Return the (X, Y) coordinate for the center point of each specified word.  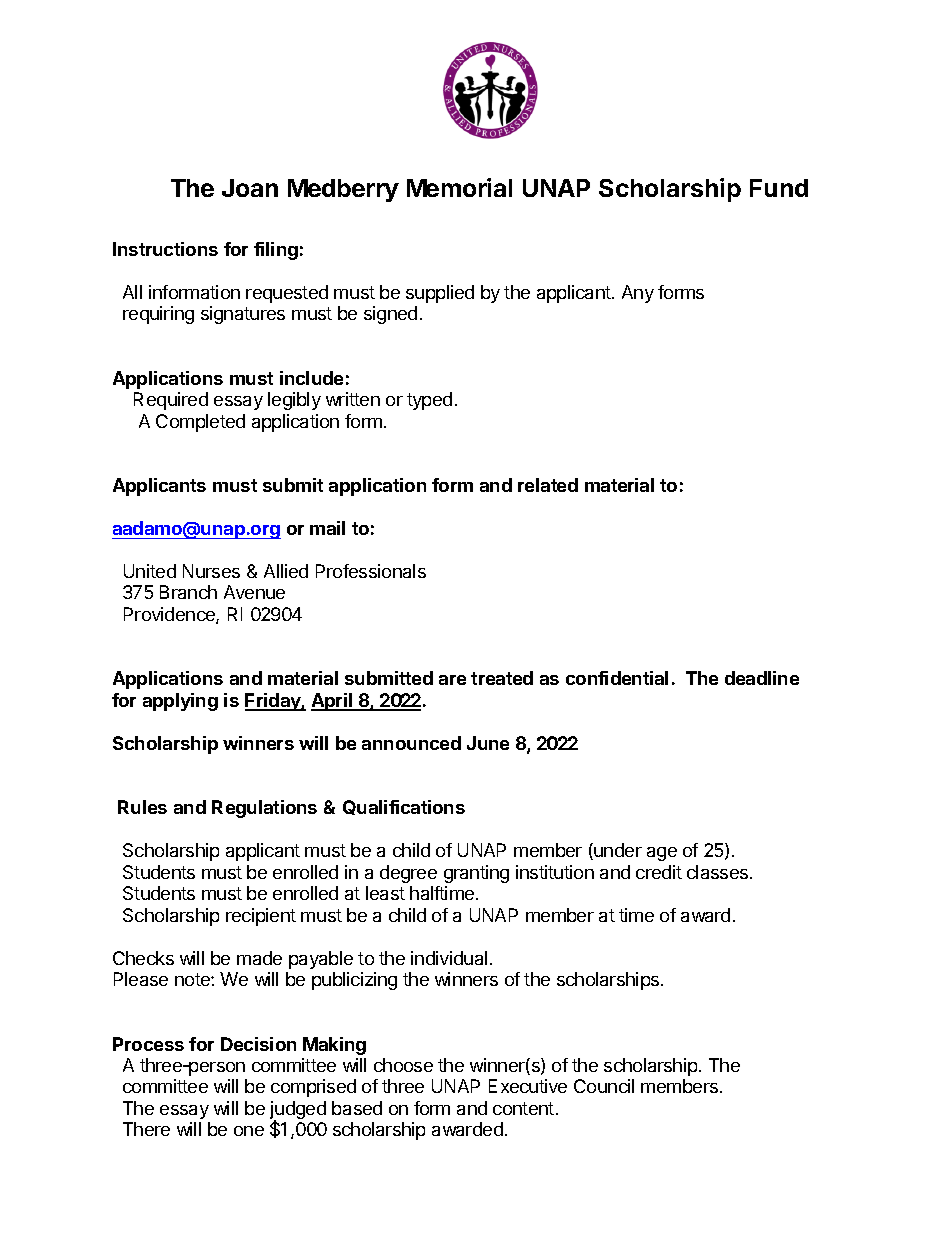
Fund (779, 188)
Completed (200, 423)
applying (180, 702)
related (548, 485)
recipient (261, 917)
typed (429, 401)
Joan (250, 188)
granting (476, 874)
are (452, 680)
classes (719, 872)
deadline (762, 678)
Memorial (459, 187)
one (249, 1131)
